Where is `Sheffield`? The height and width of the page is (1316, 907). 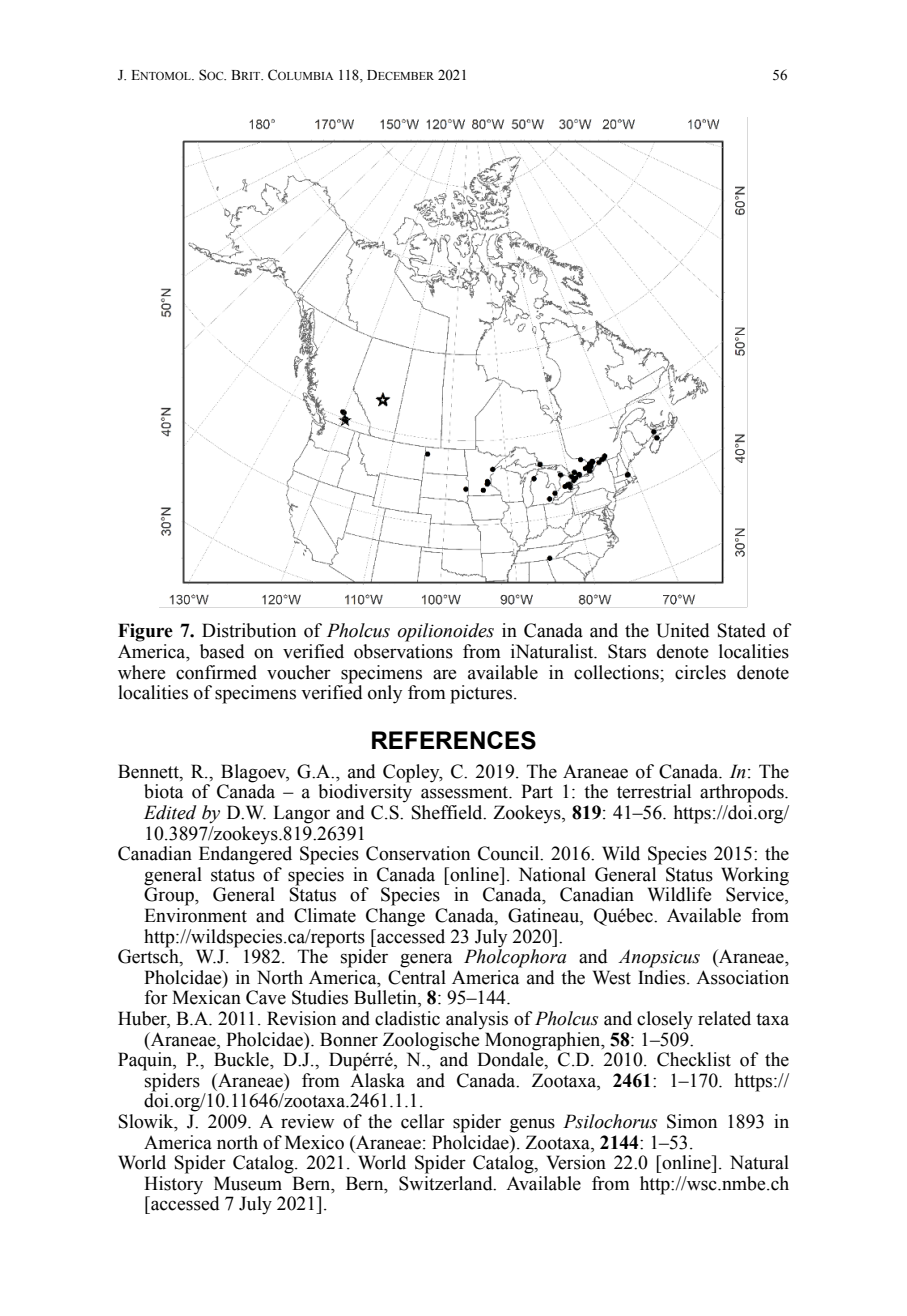
Sheffield is located at coordinates (448, 812).
